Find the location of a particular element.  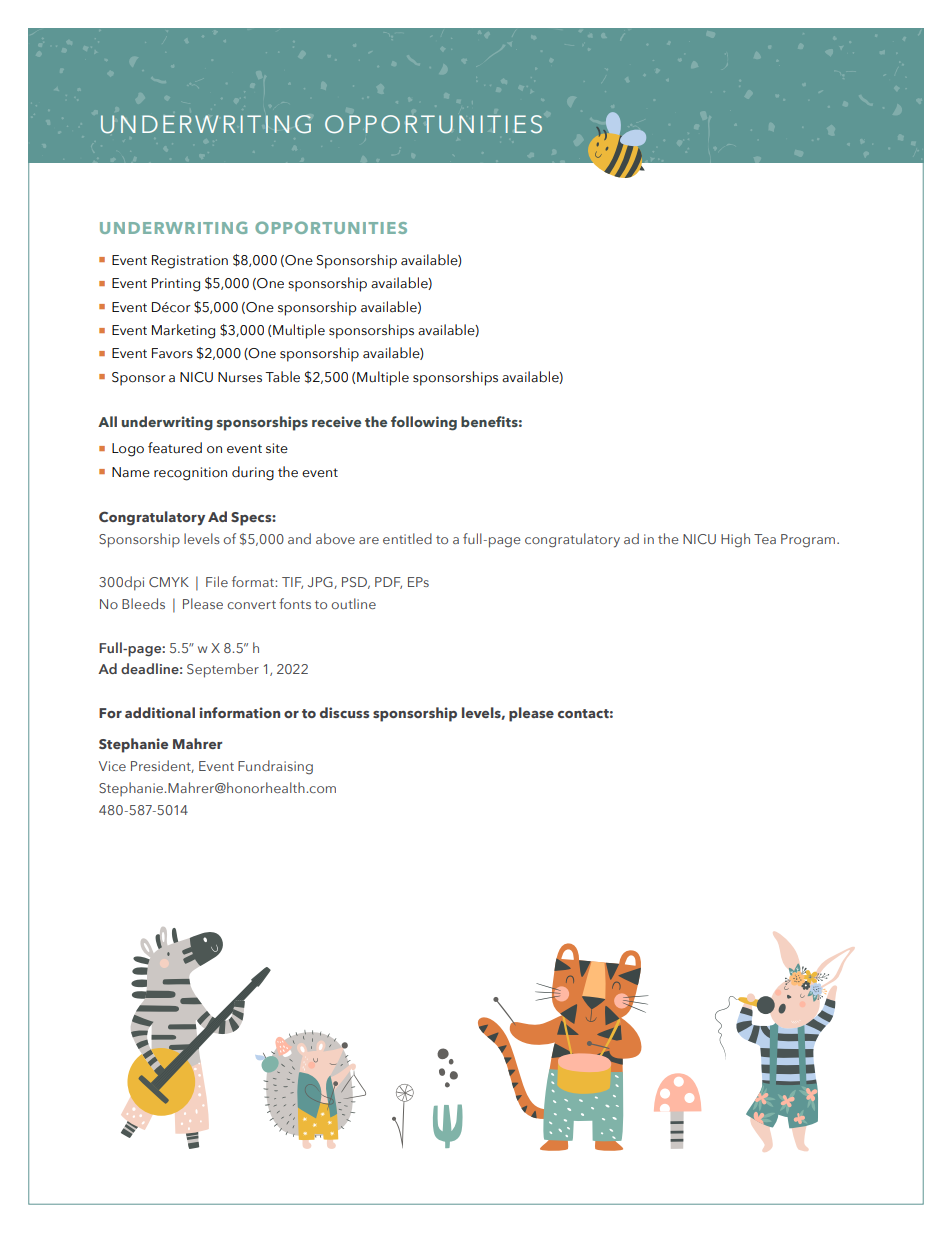

following is located at coordinates (424, 423).
